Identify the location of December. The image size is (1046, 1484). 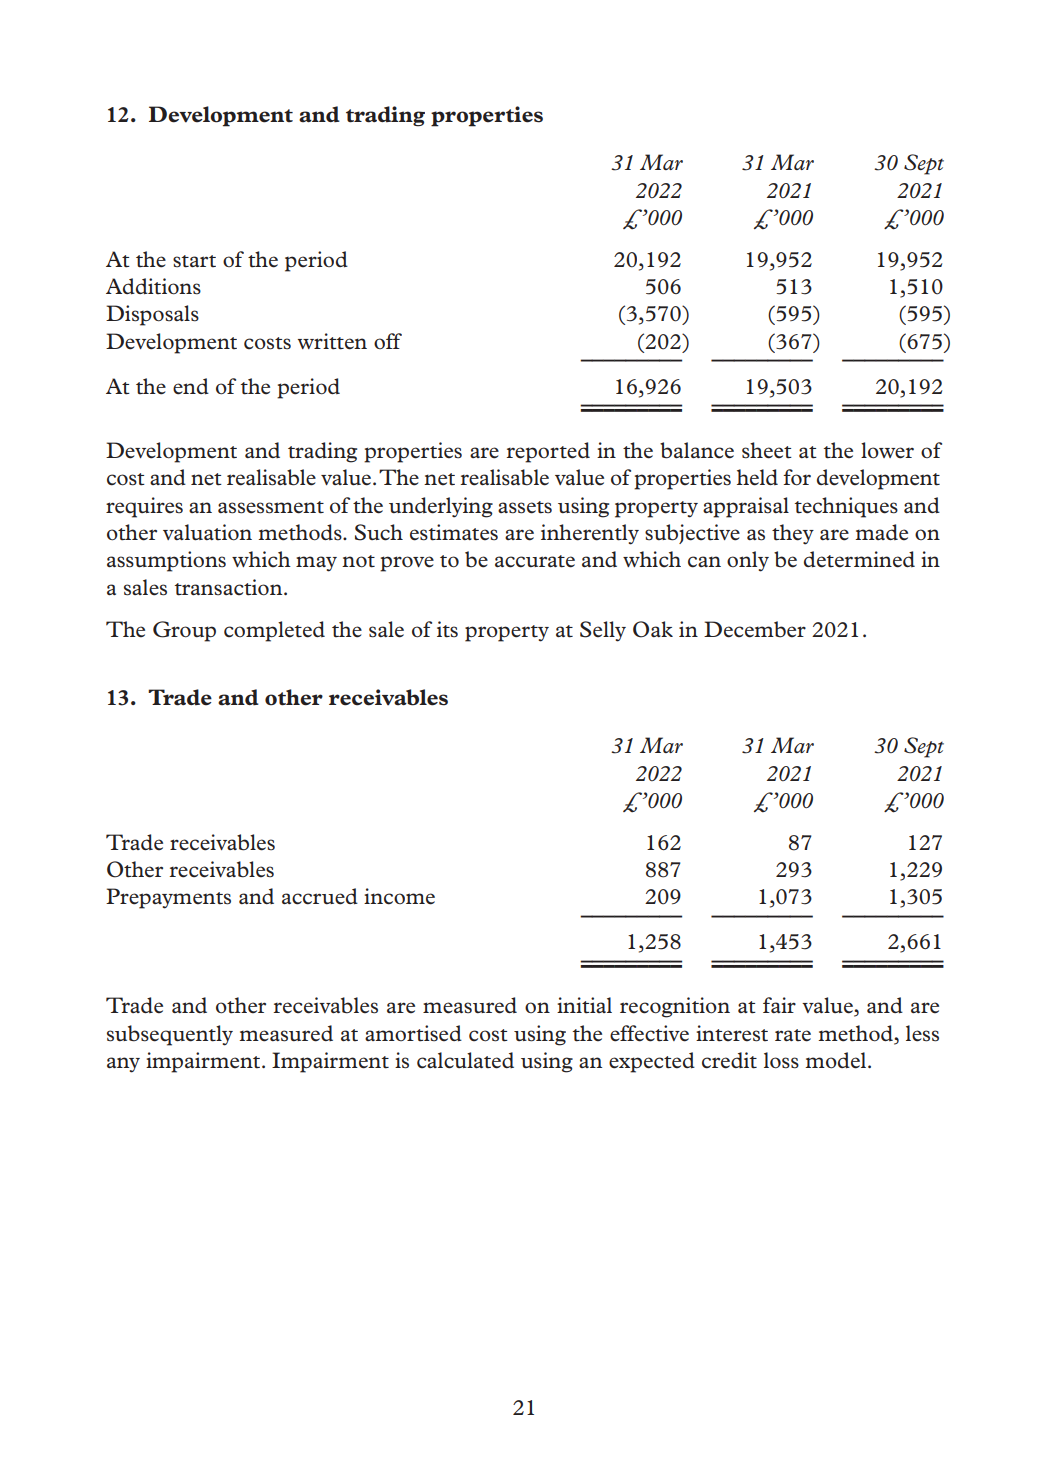
(755, 629).
